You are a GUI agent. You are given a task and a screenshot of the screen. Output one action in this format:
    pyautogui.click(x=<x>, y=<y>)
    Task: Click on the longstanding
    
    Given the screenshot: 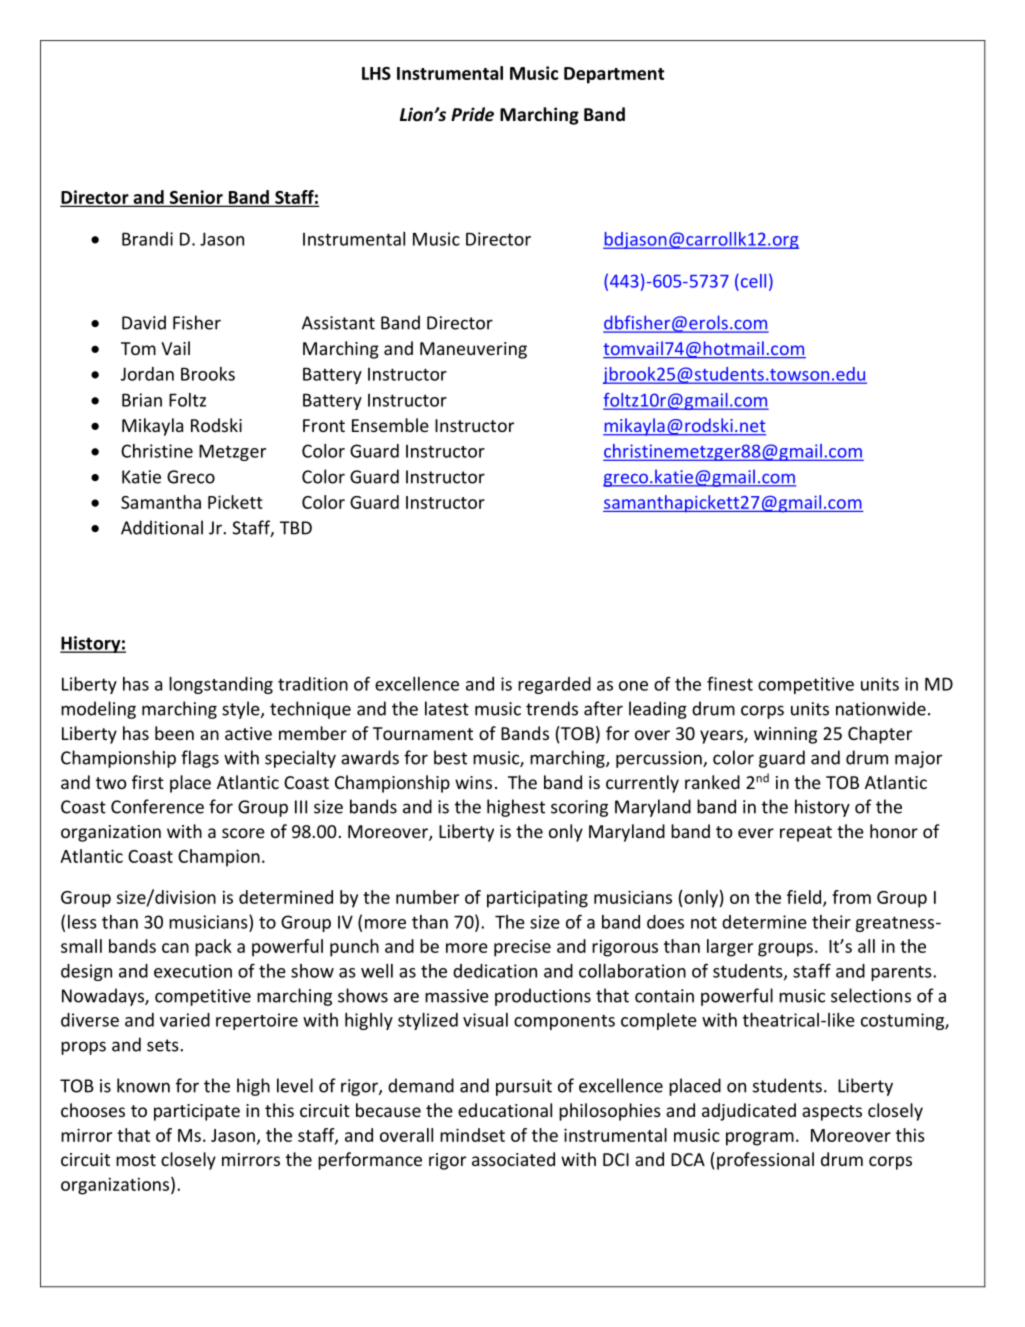 What is the action you would take?
    pyautogui.click(x=221, y=685)
